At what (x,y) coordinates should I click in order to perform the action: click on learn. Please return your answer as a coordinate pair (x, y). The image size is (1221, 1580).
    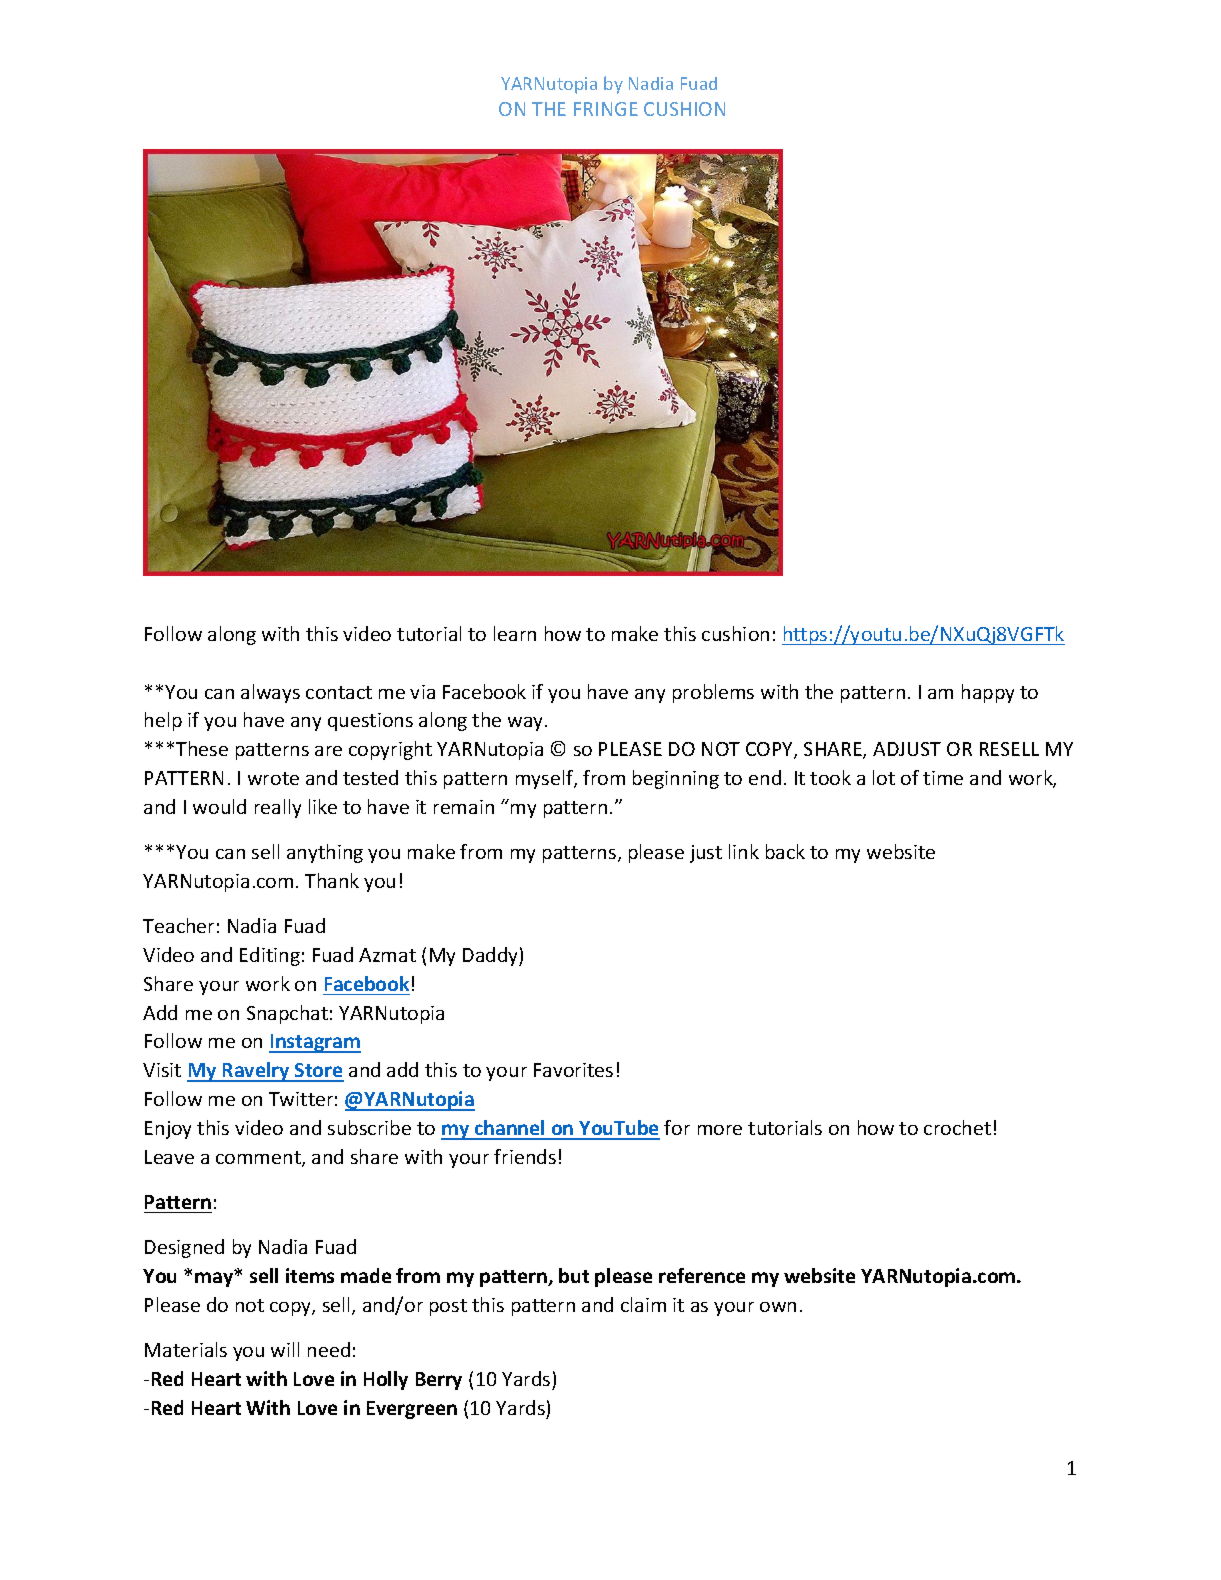
    Looking at the image, I should click on (515, 633).
